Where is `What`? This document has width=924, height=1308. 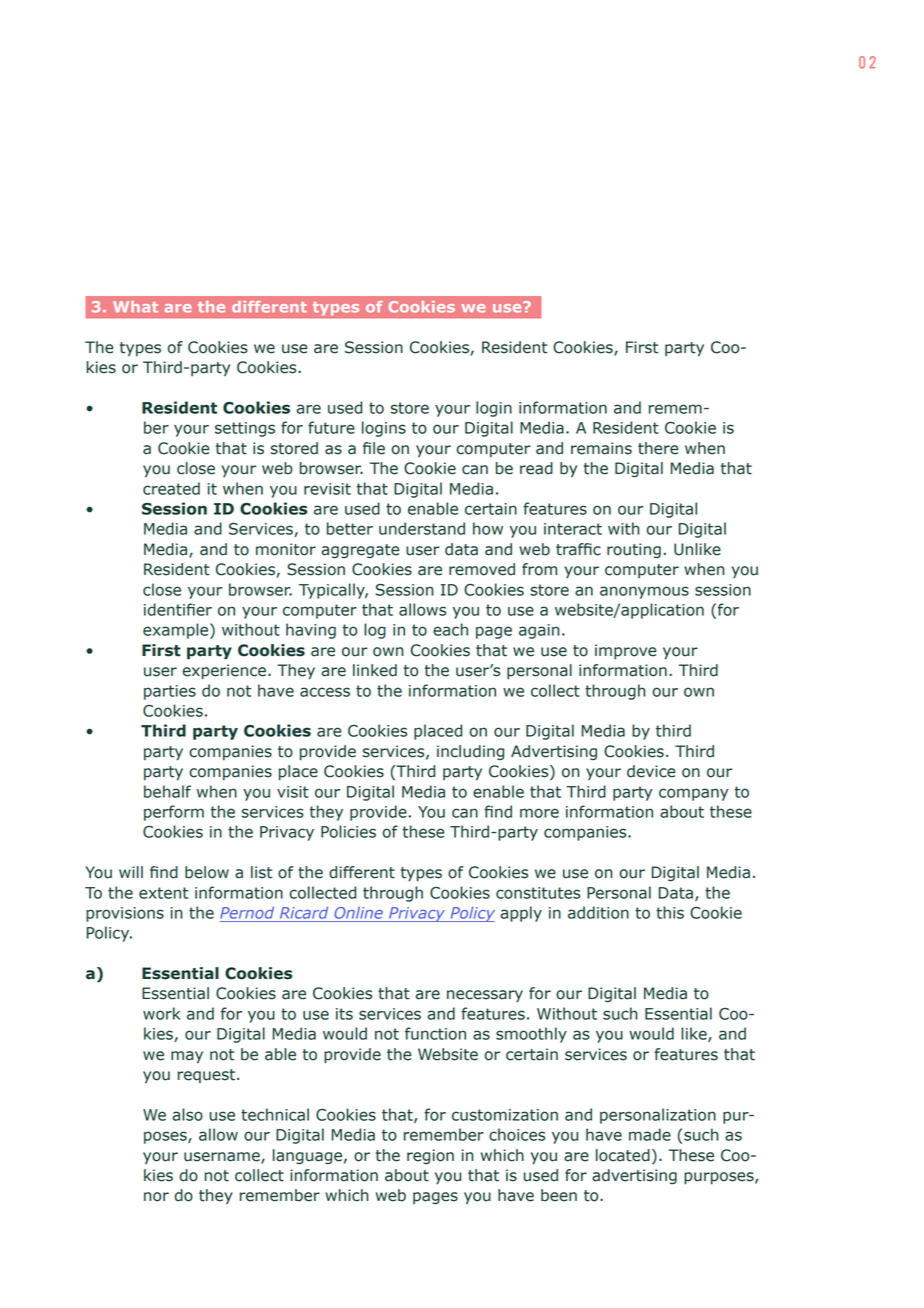
What is located at coordinates (135, 307).
